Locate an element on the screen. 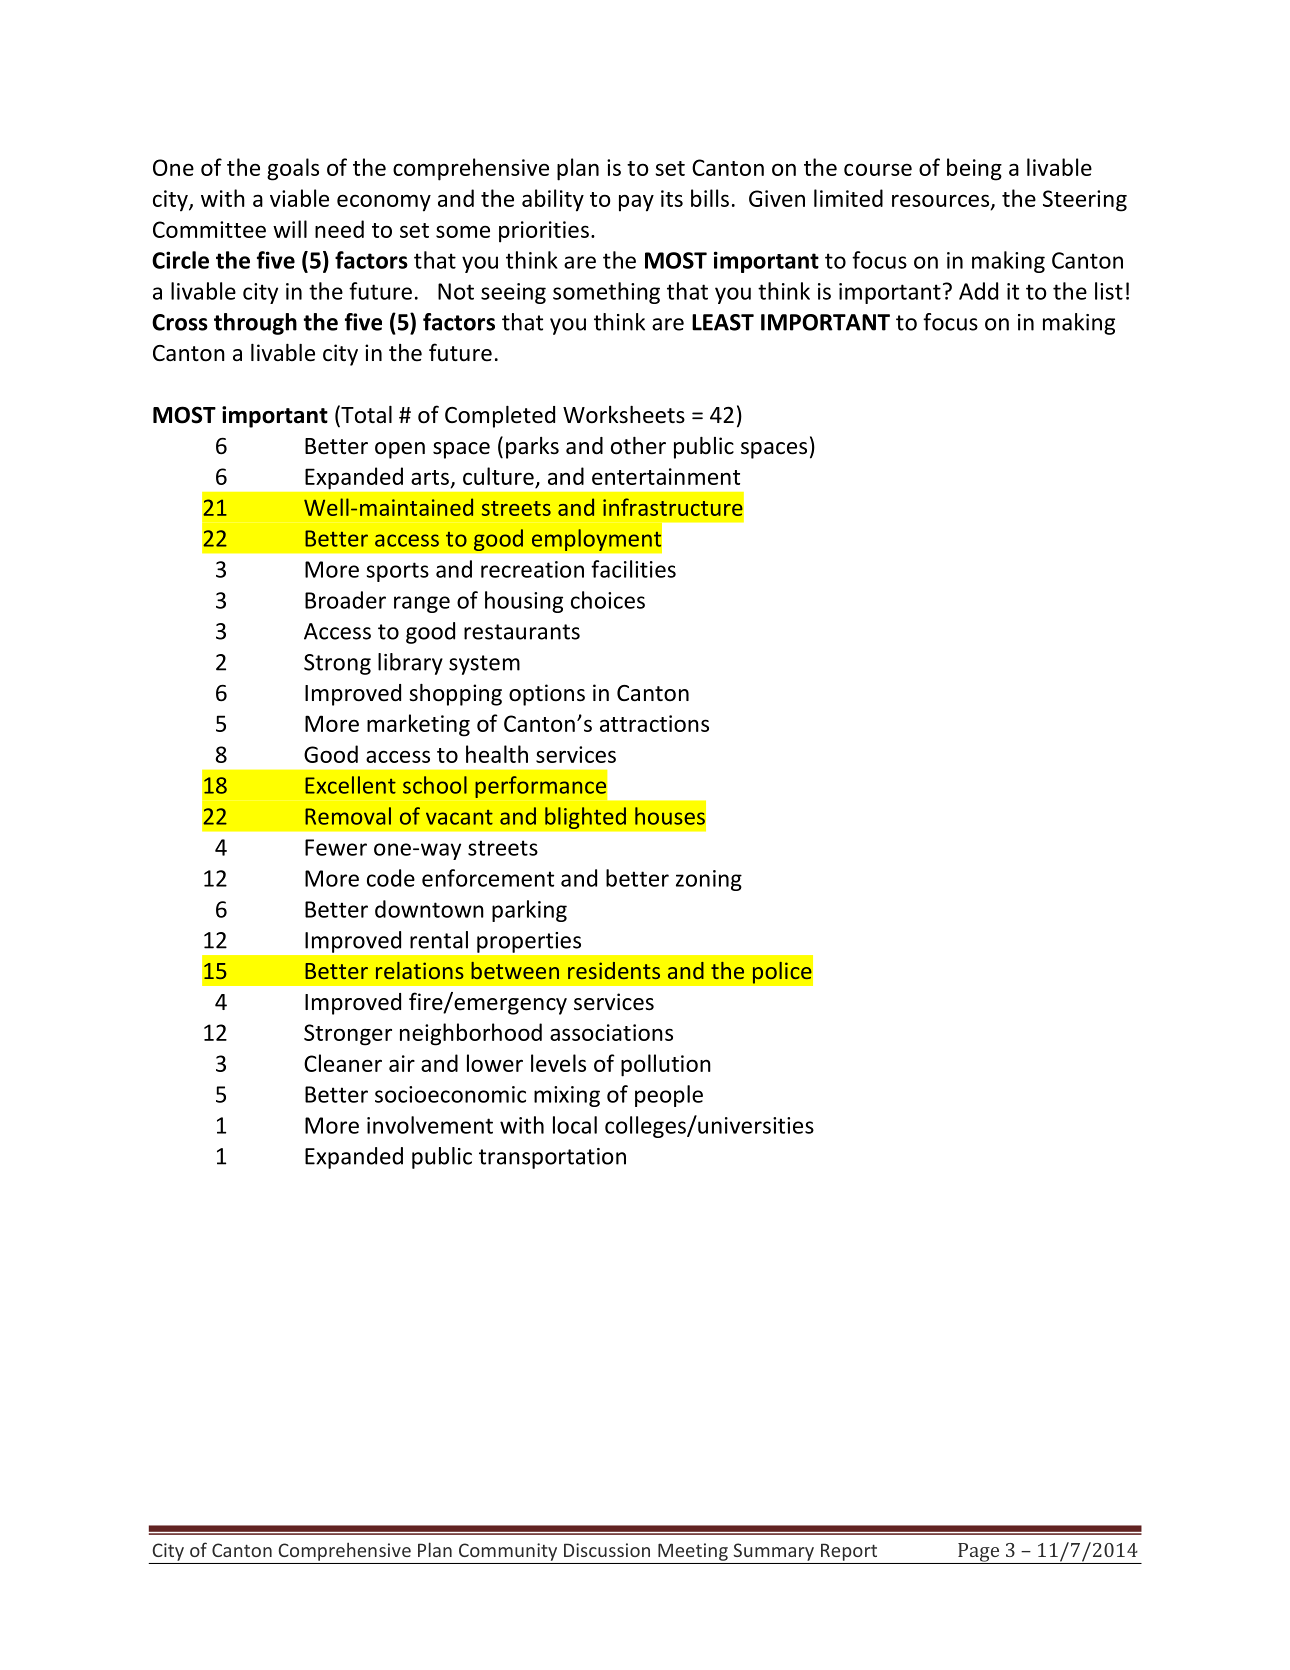 This screenshot has height=1670, width=1290. involvement is located at coordinates (430, 1125).
